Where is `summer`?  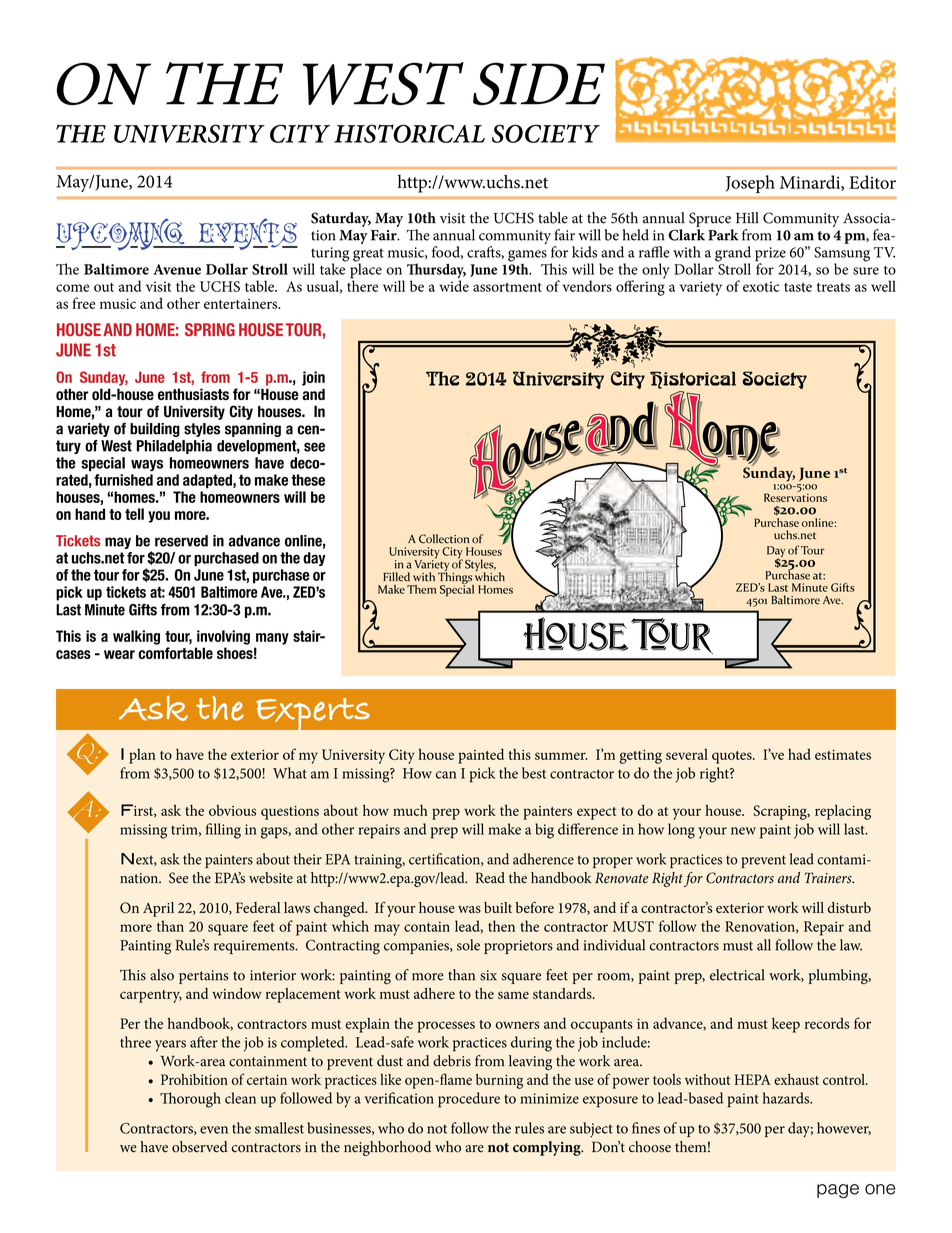
summer is located at coordinates (561, 756).
